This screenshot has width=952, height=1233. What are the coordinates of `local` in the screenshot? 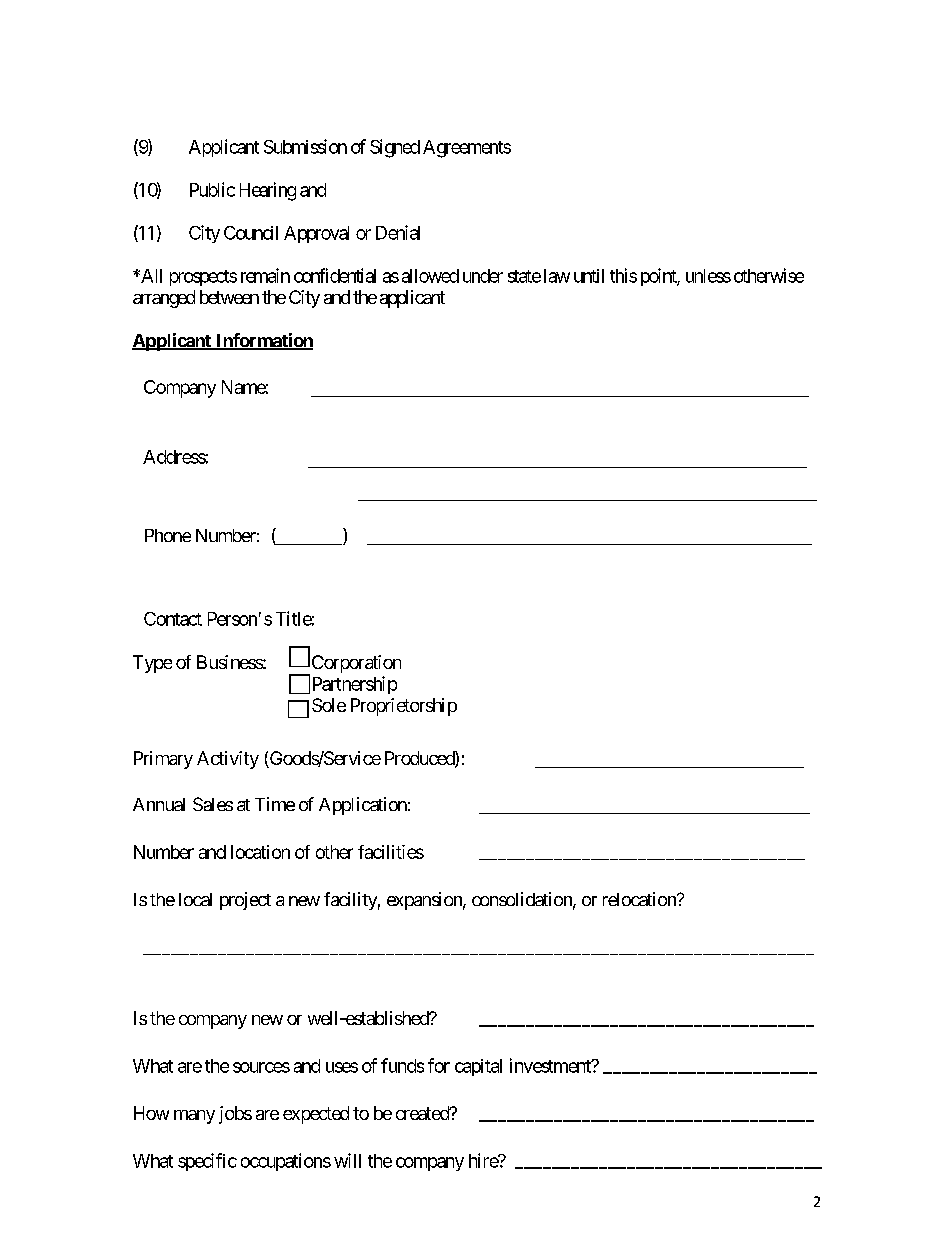 It's located at (195, 899).
